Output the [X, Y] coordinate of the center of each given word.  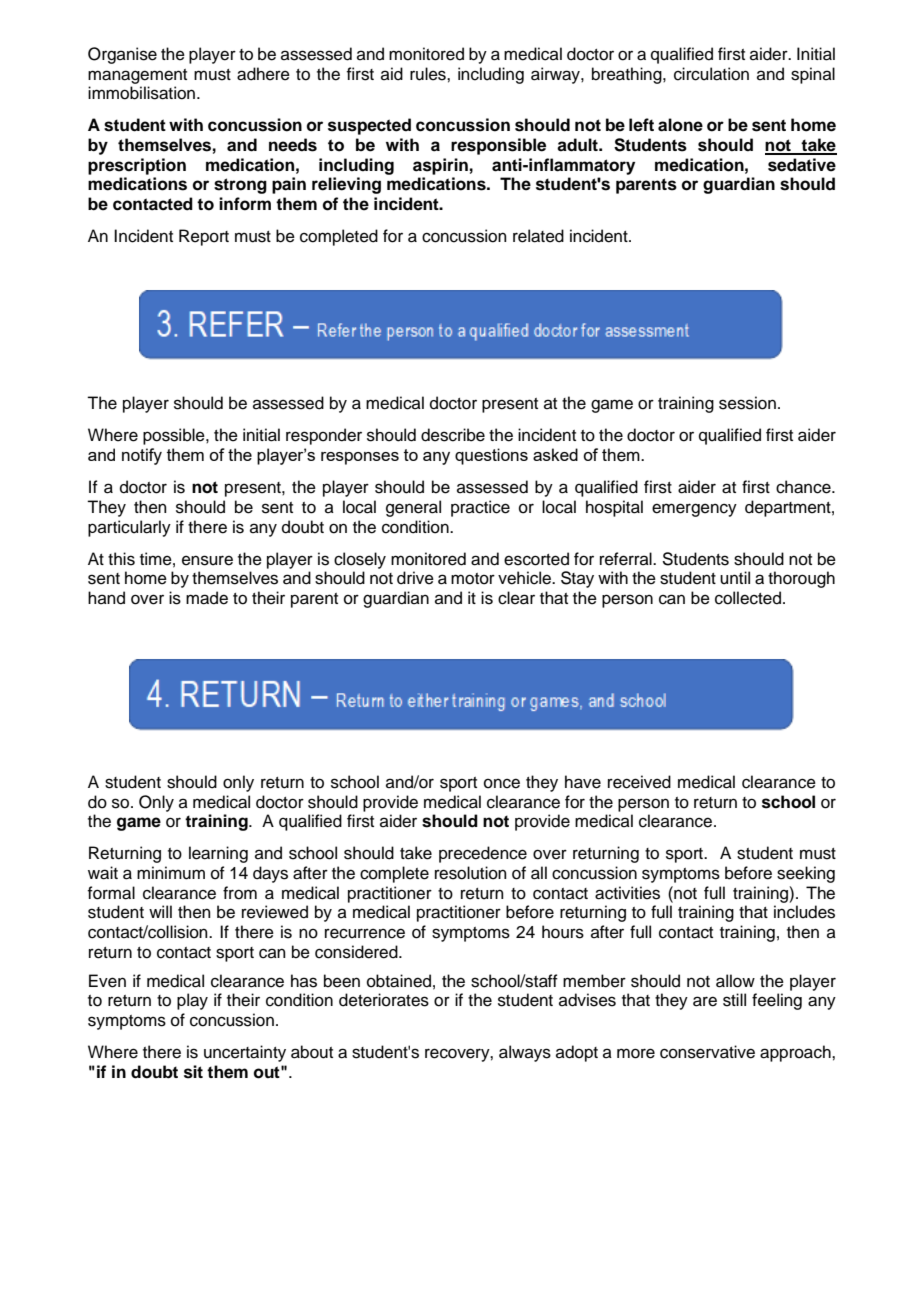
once [502, 783]
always [525, 1053]
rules [429, 74]
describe [453, 435]
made [207, 598]
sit [193, 1072]
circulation [711, 74]
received [639, 782]
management [137, 76]
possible [175, 436]
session [747, 403]
